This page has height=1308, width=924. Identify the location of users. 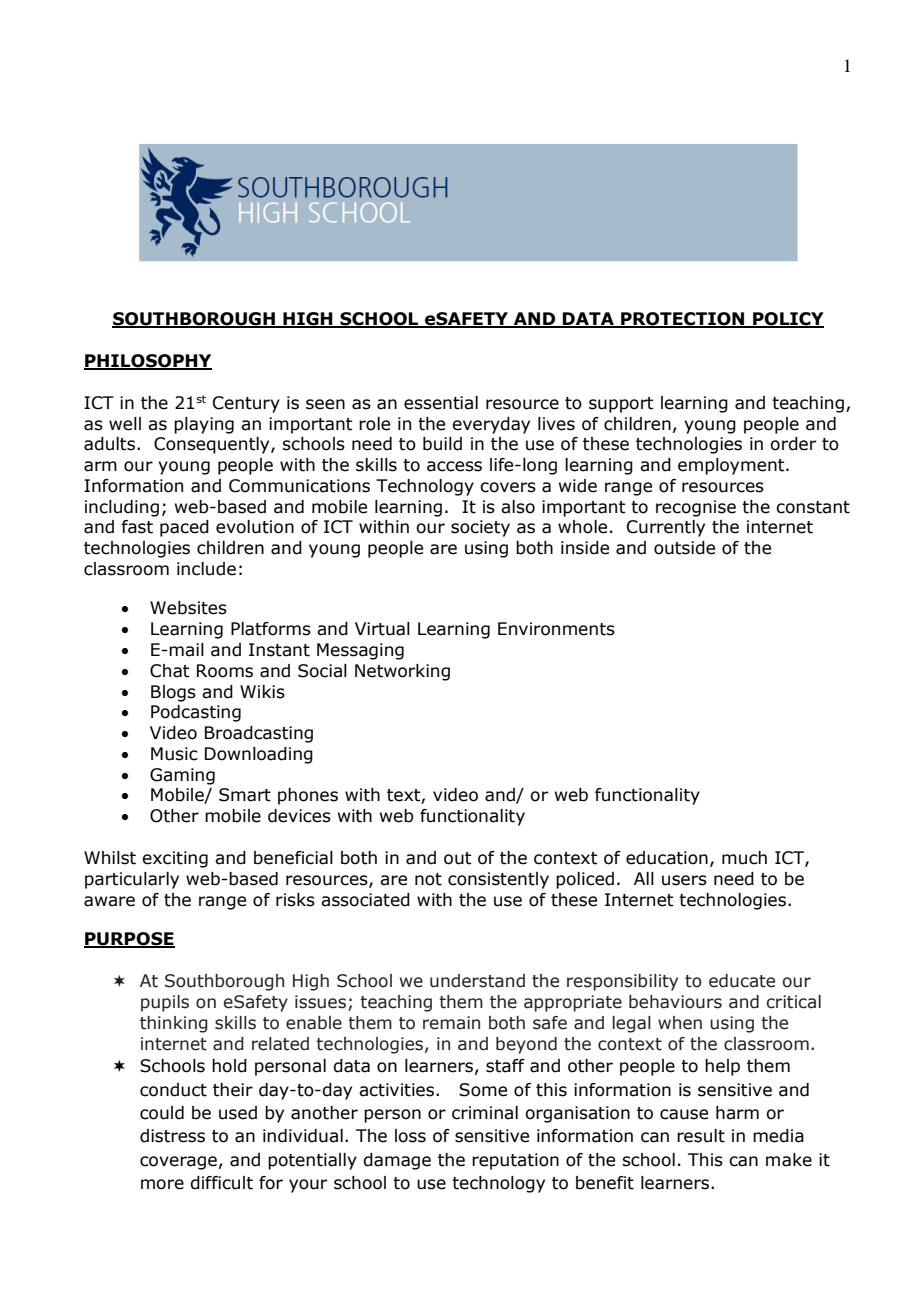
(684, 880).
